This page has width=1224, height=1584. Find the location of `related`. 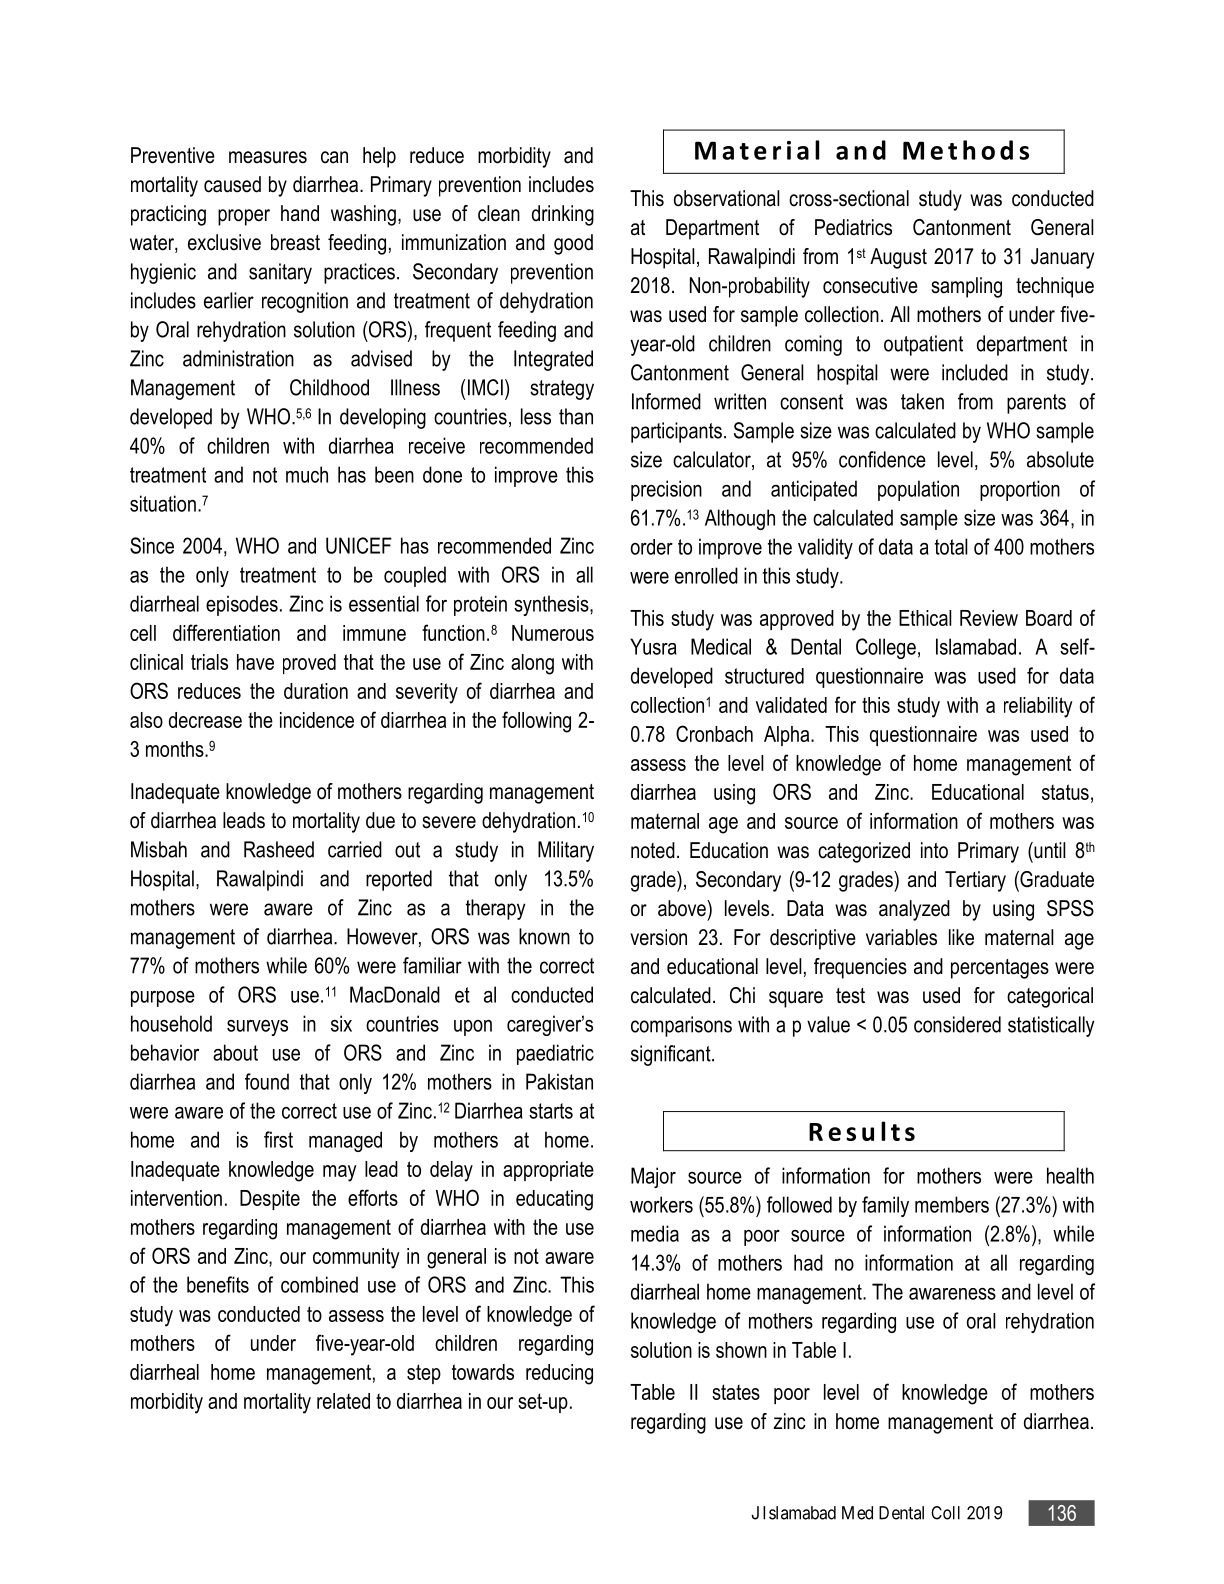

related is located at coordinates (343, 1401).
